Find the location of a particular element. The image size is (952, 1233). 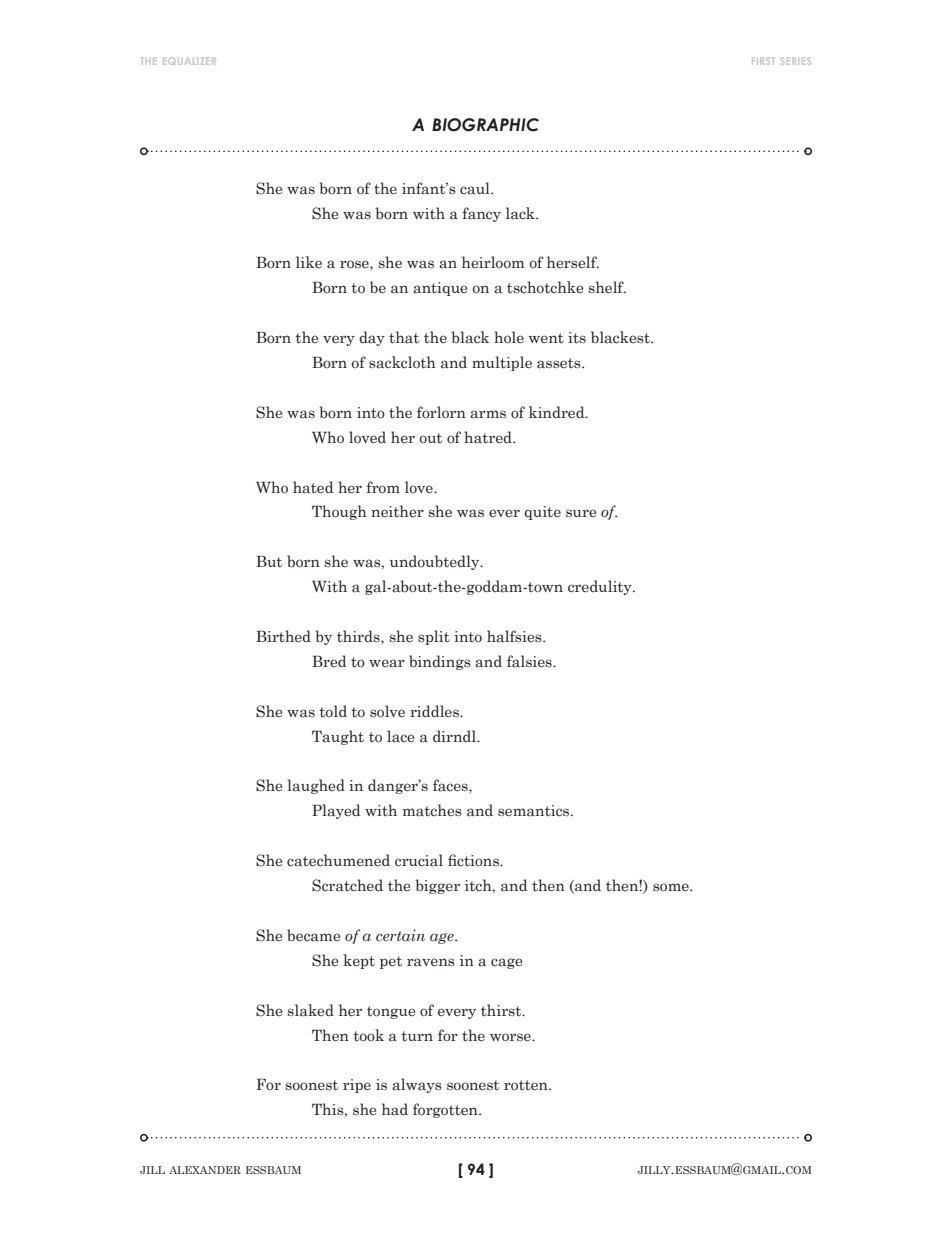

day is located at coordinates (372, 338).
